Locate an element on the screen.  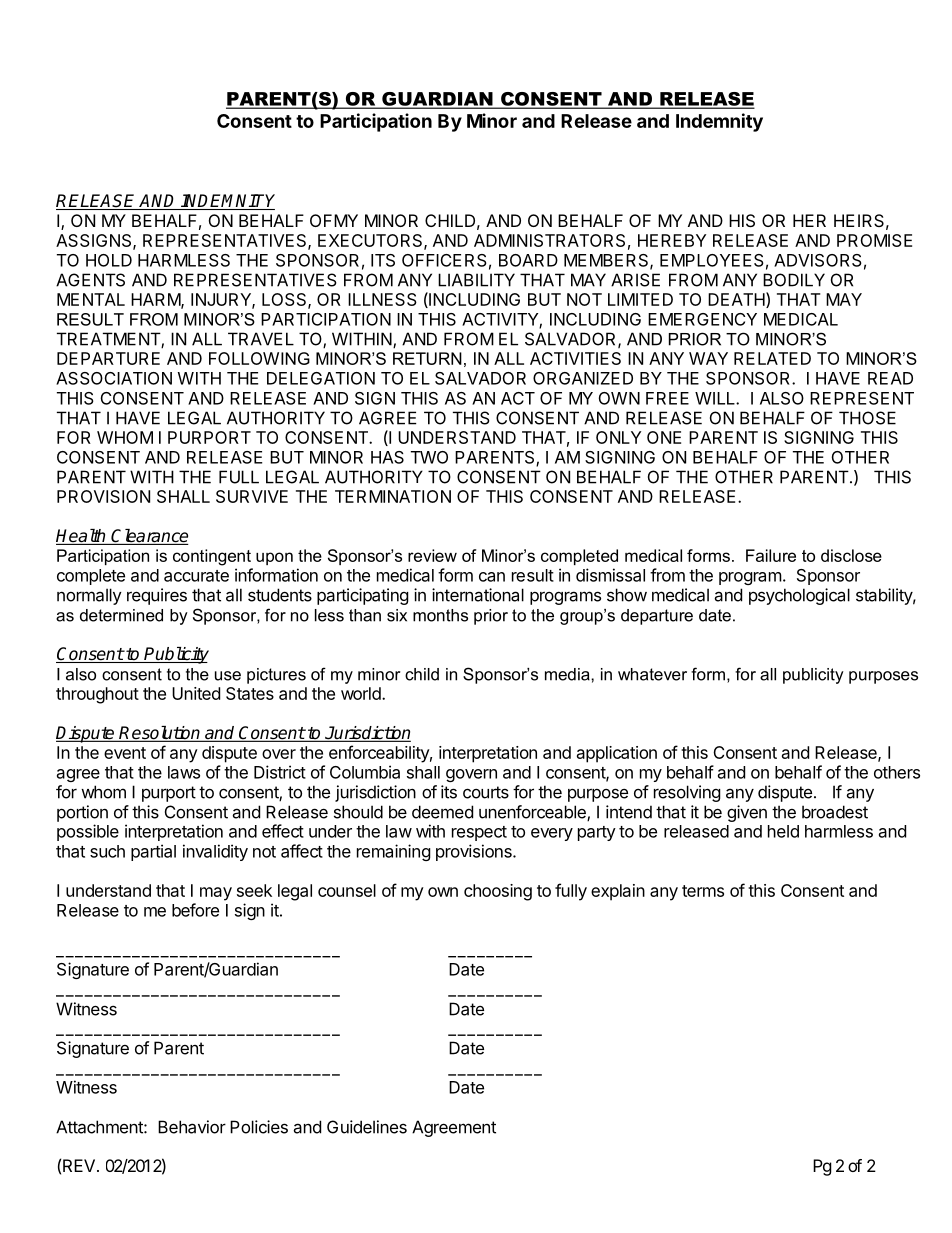
Guidelines is located at coordinates (367, 1127).
